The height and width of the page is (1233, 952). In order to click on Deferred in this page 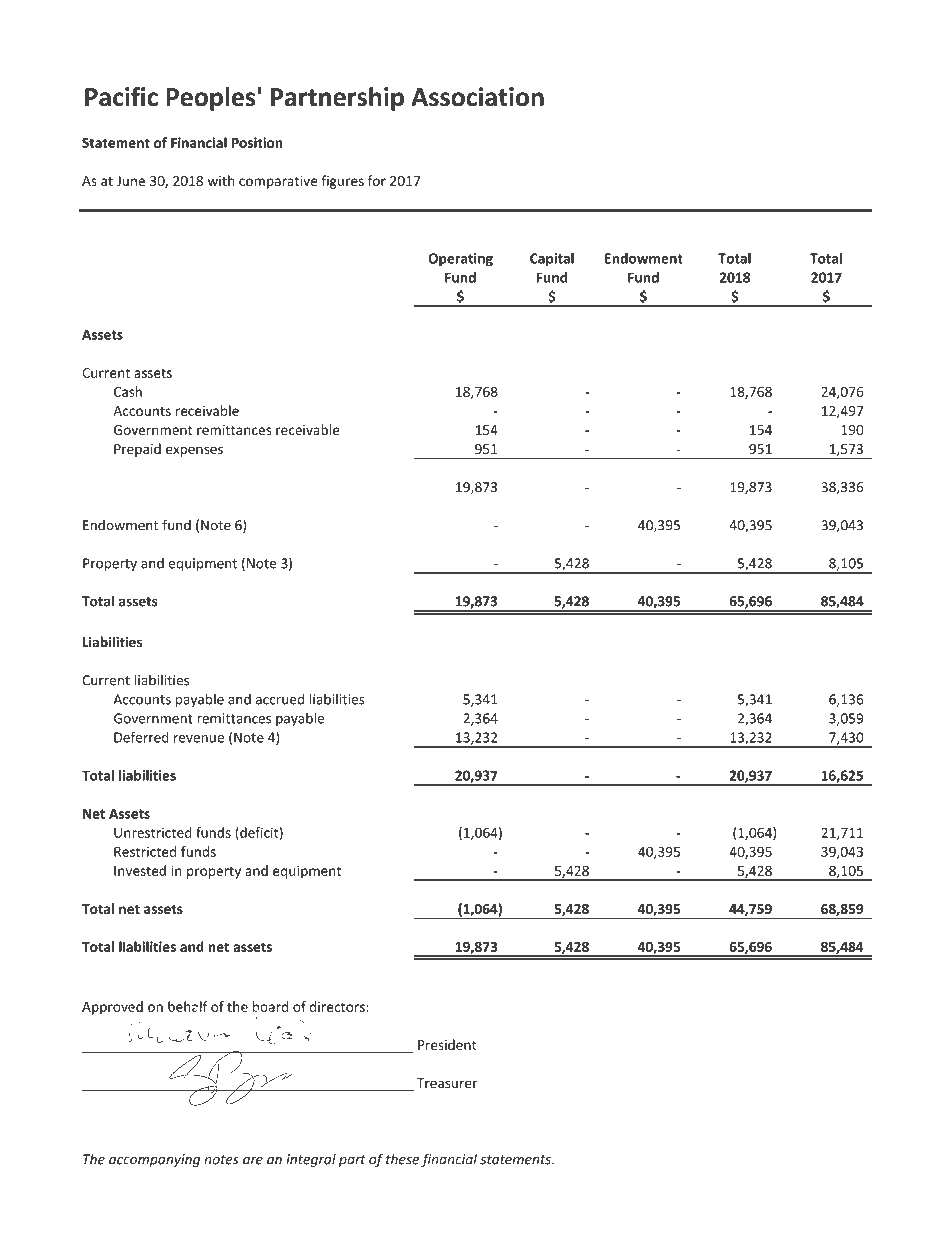, I will do `click(141, 737)`.
